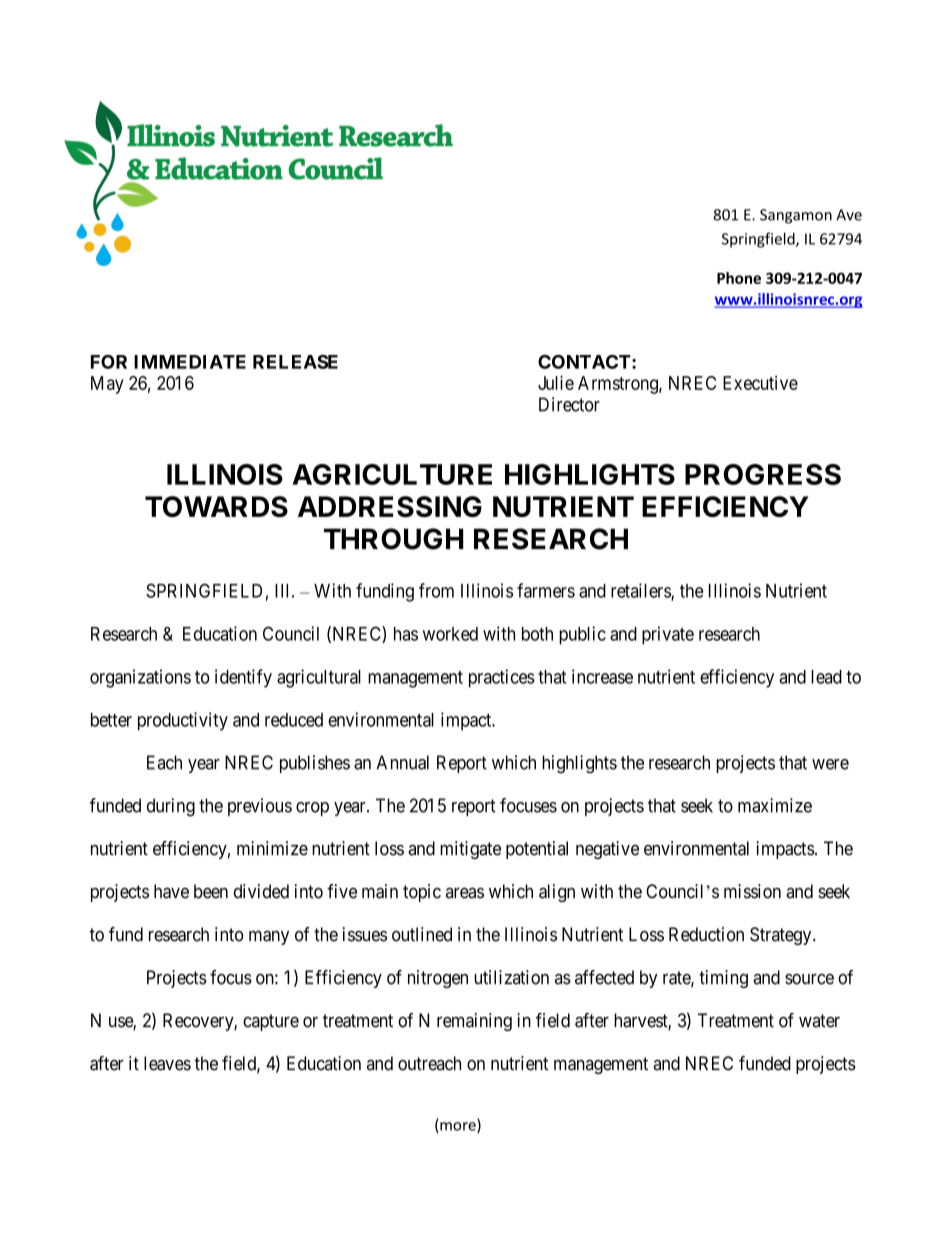 This screenshot has width=952, height=1233. What do you see at coordinates (470, 850) in the screenshot?
I see `mitigate` at bounding box center [470, 850].
